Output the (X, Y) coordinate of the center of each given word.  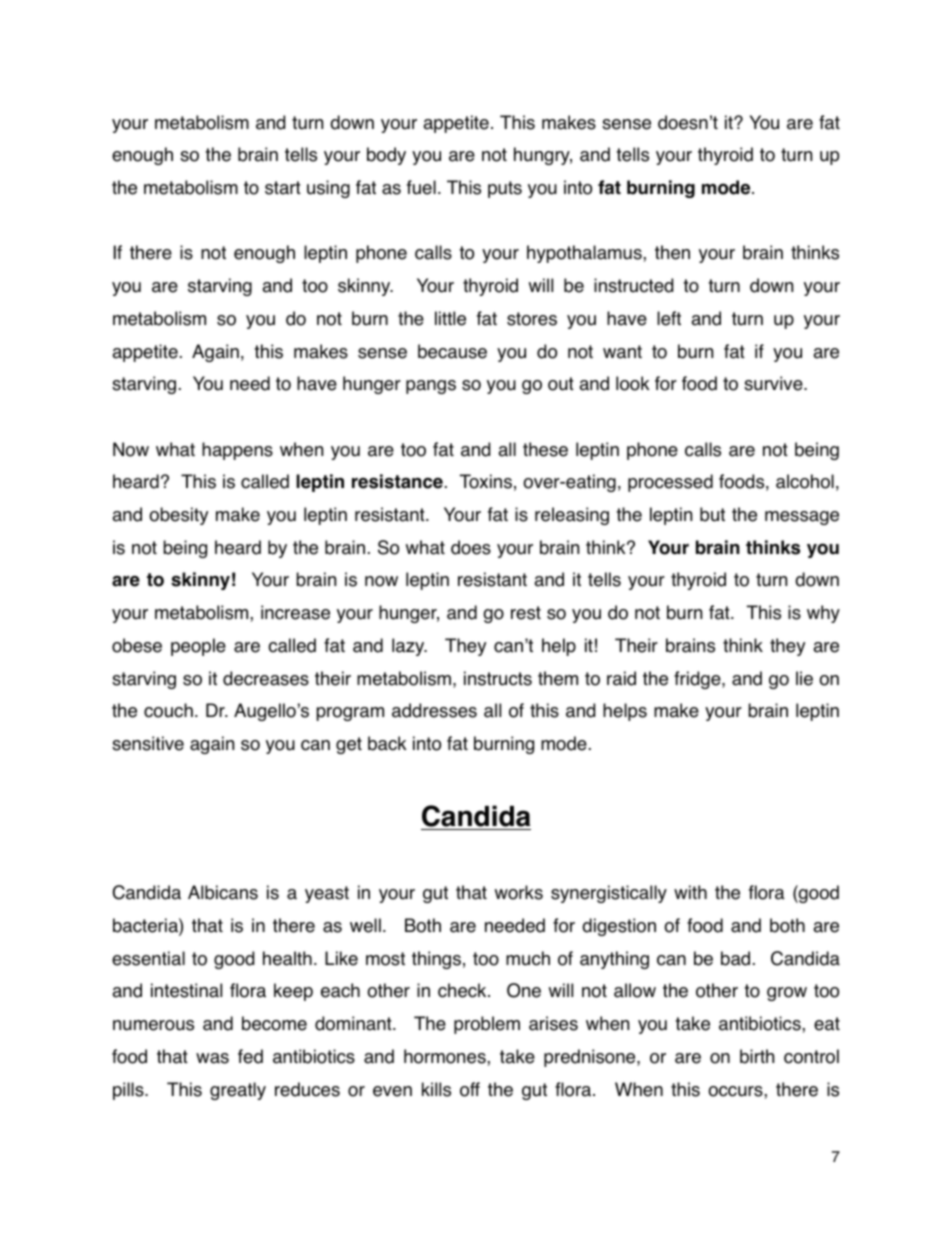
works (519, 892)
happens (237, 451)
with (690, 892)
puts (505, 189)
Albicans (223, 892)
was (212, 1058)
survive (774, 383)
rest (526, 613)
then (672, 252)
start (283, 188)
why (823, 614)
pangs (431, 387)
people (198, 647)
